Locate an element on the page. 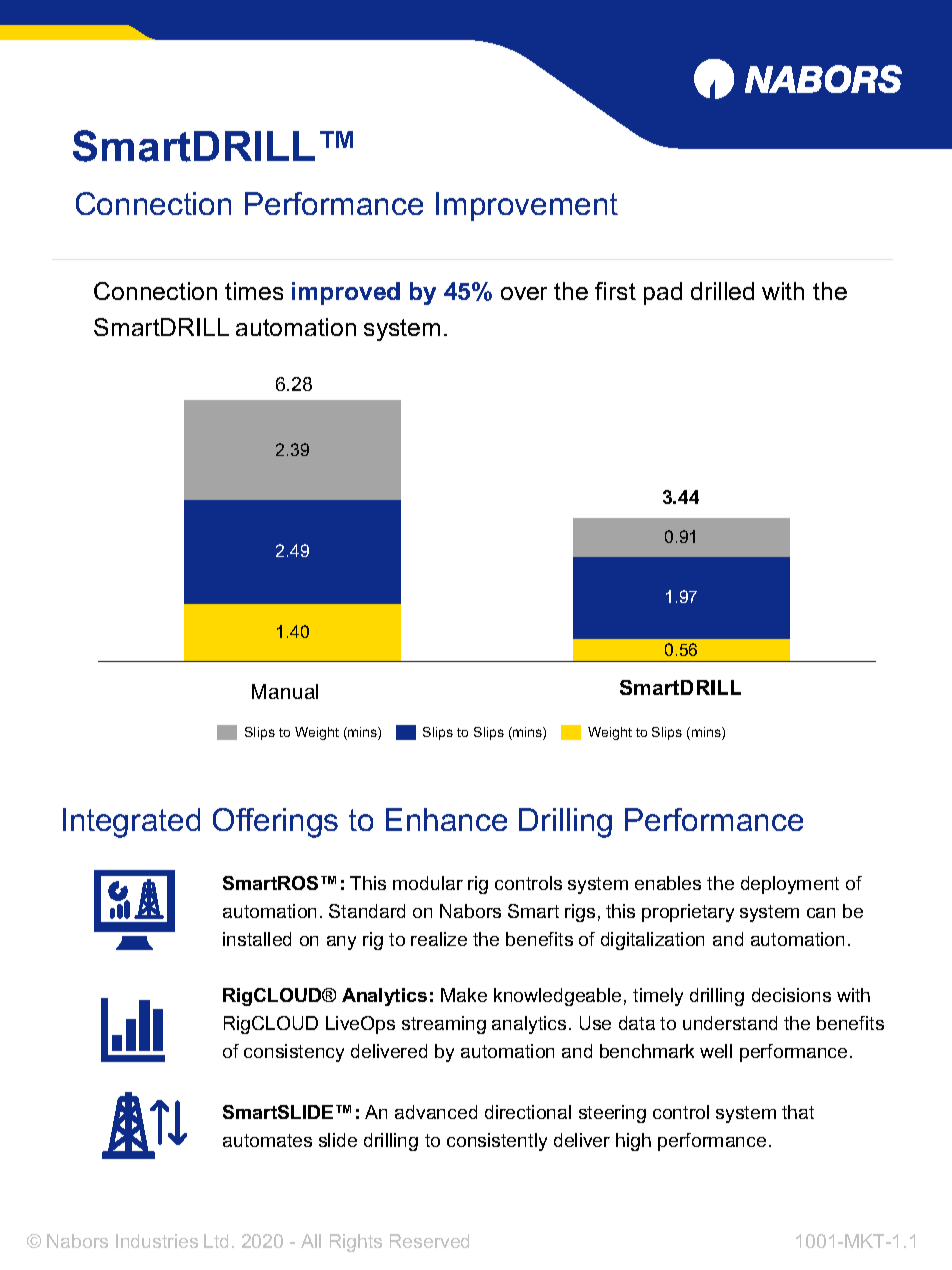 This page has height=1270, width=952. improved is located at coordinates (346, 293).
